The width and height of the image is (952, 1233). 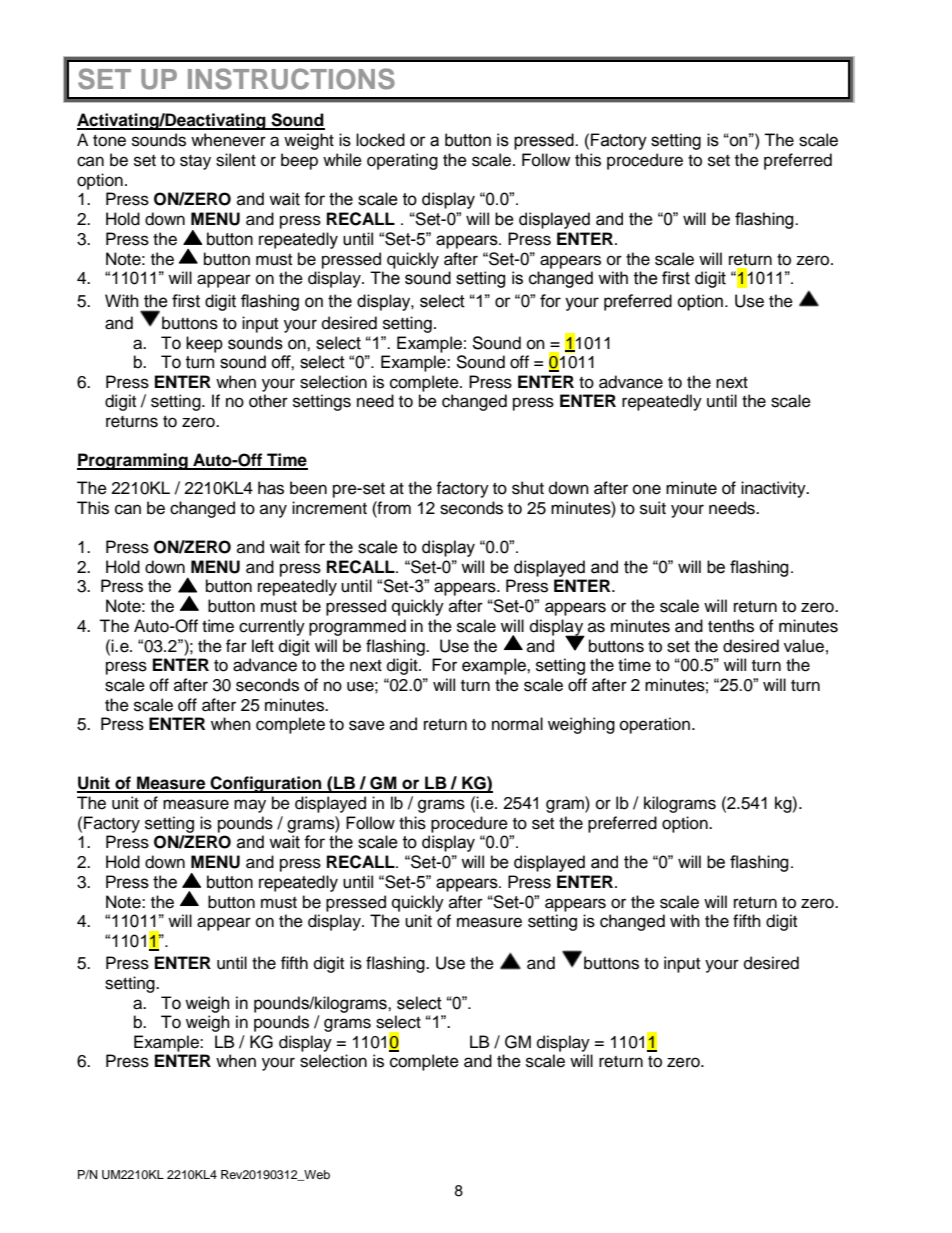 What do you see at coordinates (653, 508) in the image?
I see `suit` at bounding box center [653, 508].
